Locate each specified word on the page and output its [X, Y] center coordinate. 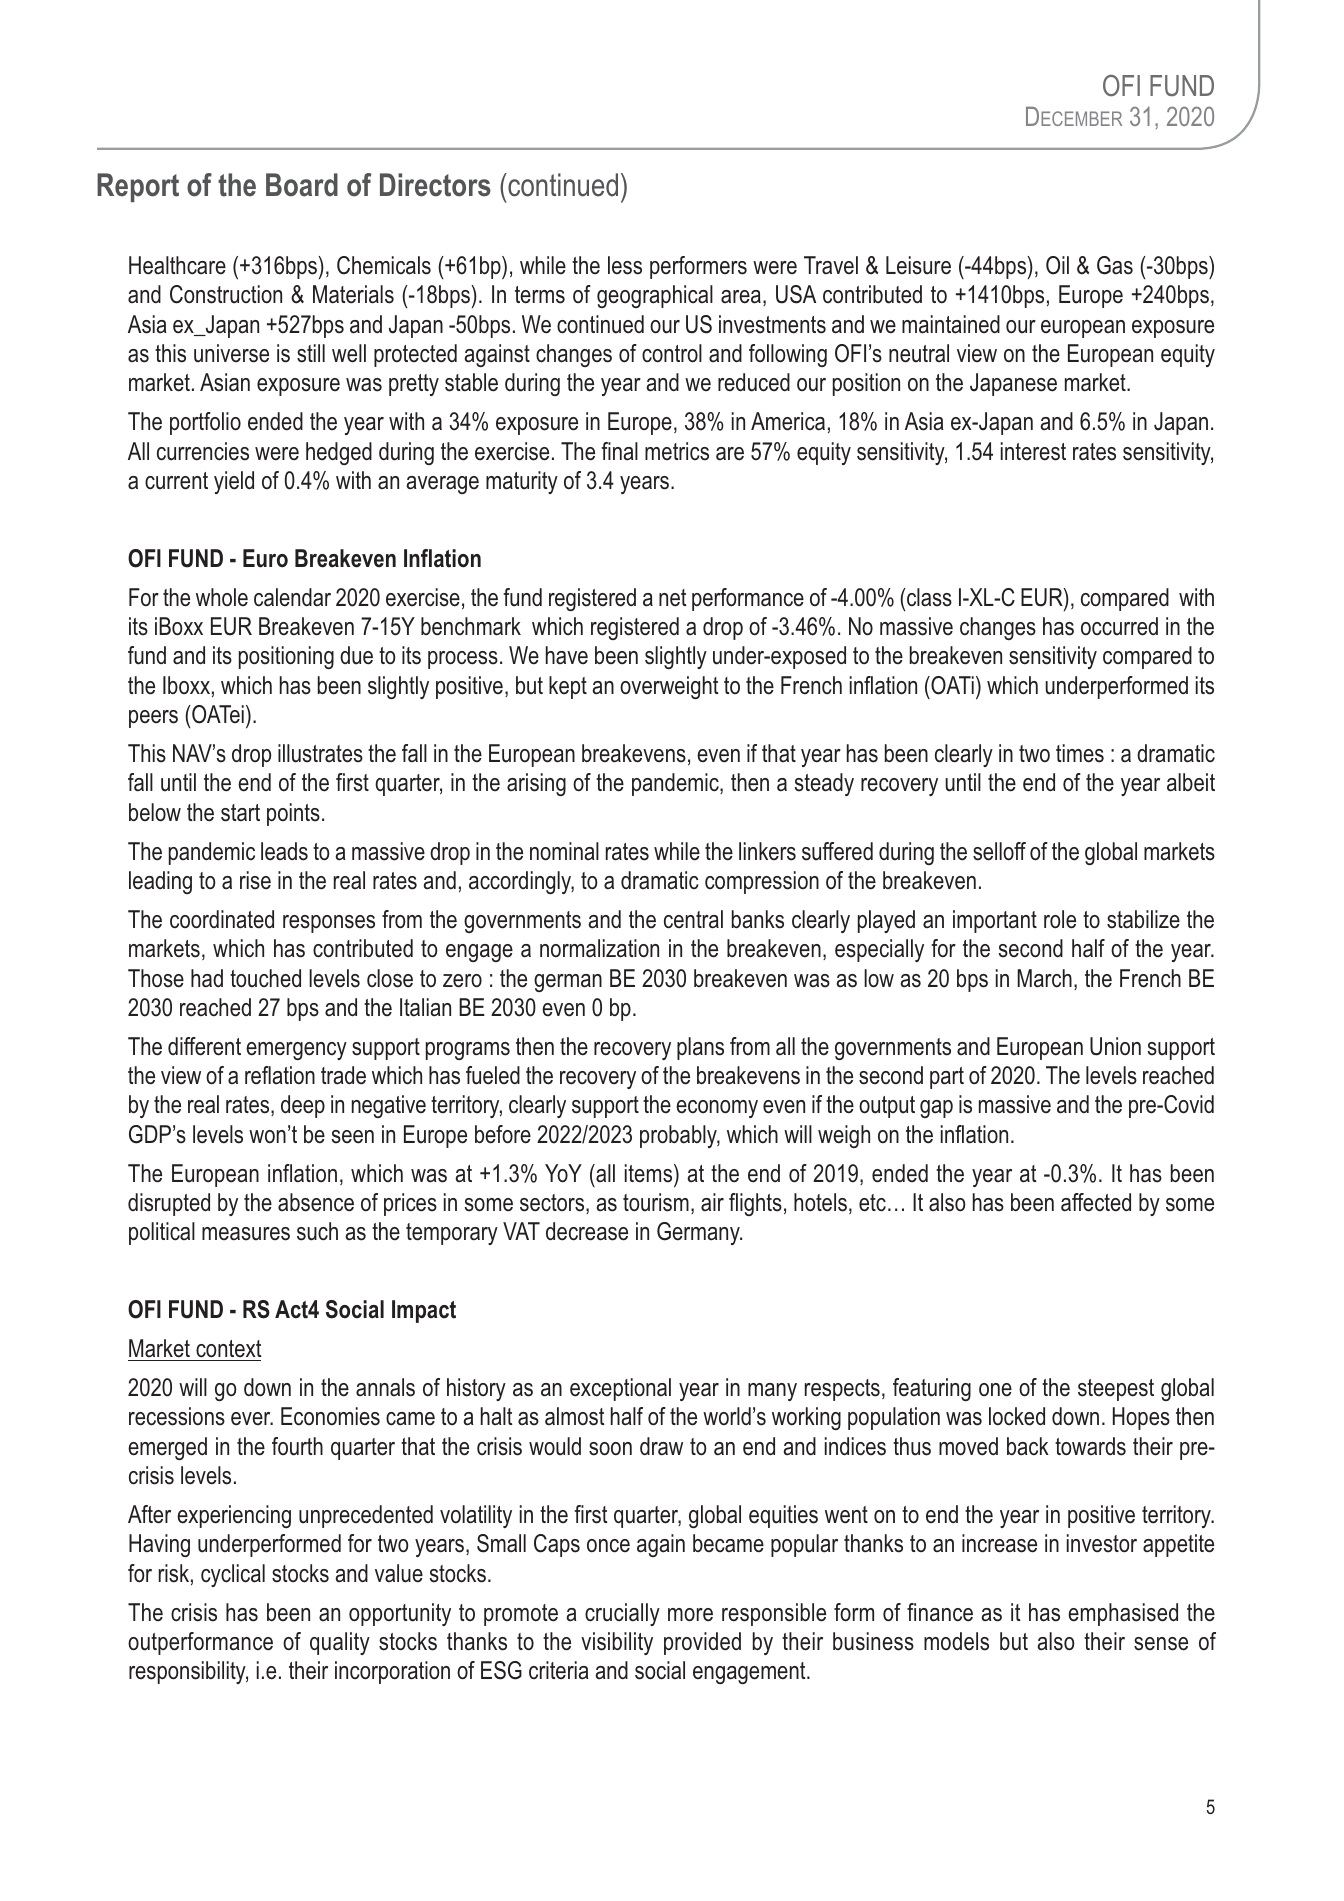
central [693, 919]
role [1060, 919]
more [690, 1615]
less [625, 265]
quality [340, 1643]
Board [302, 185]
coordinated [222, 919]
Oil [1057, 265]
